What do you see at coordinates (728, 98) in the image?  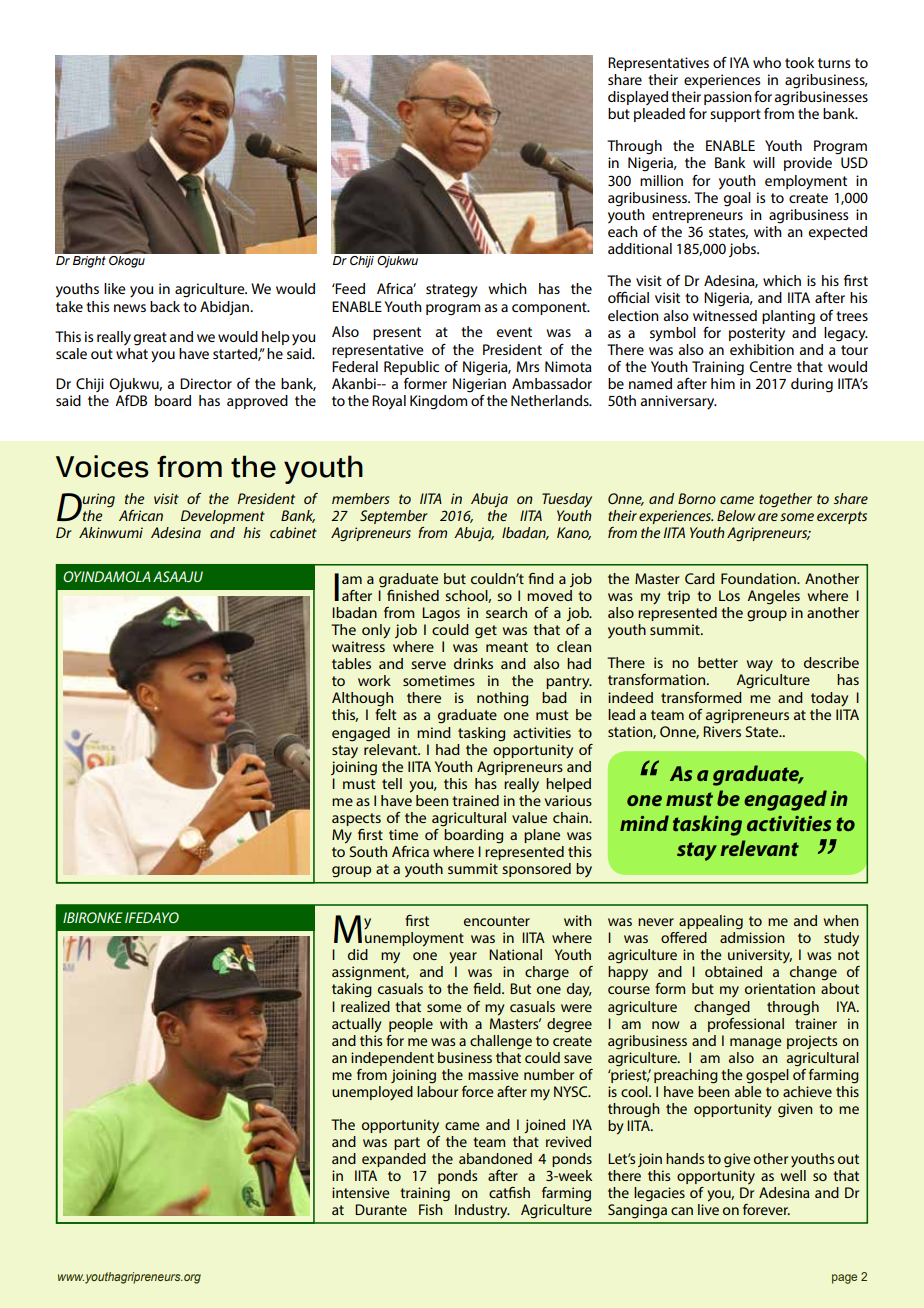 I see `passion` at bounding box center [728, 98].
